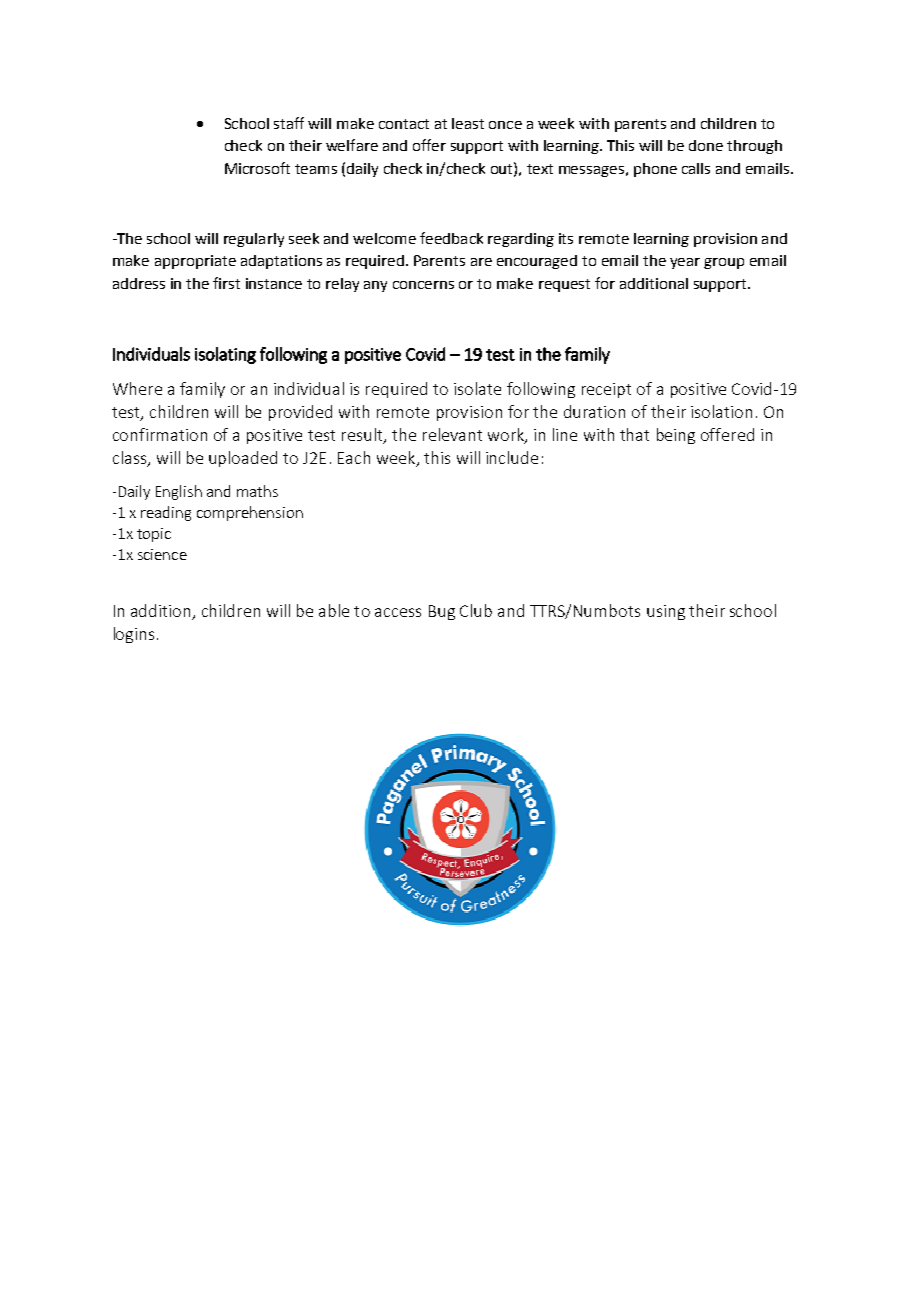 The width and height of the screenshot is (924, 1308). Describe the element at coordinates (452, 434) in the screenshot. I see `relevant` at that location.
